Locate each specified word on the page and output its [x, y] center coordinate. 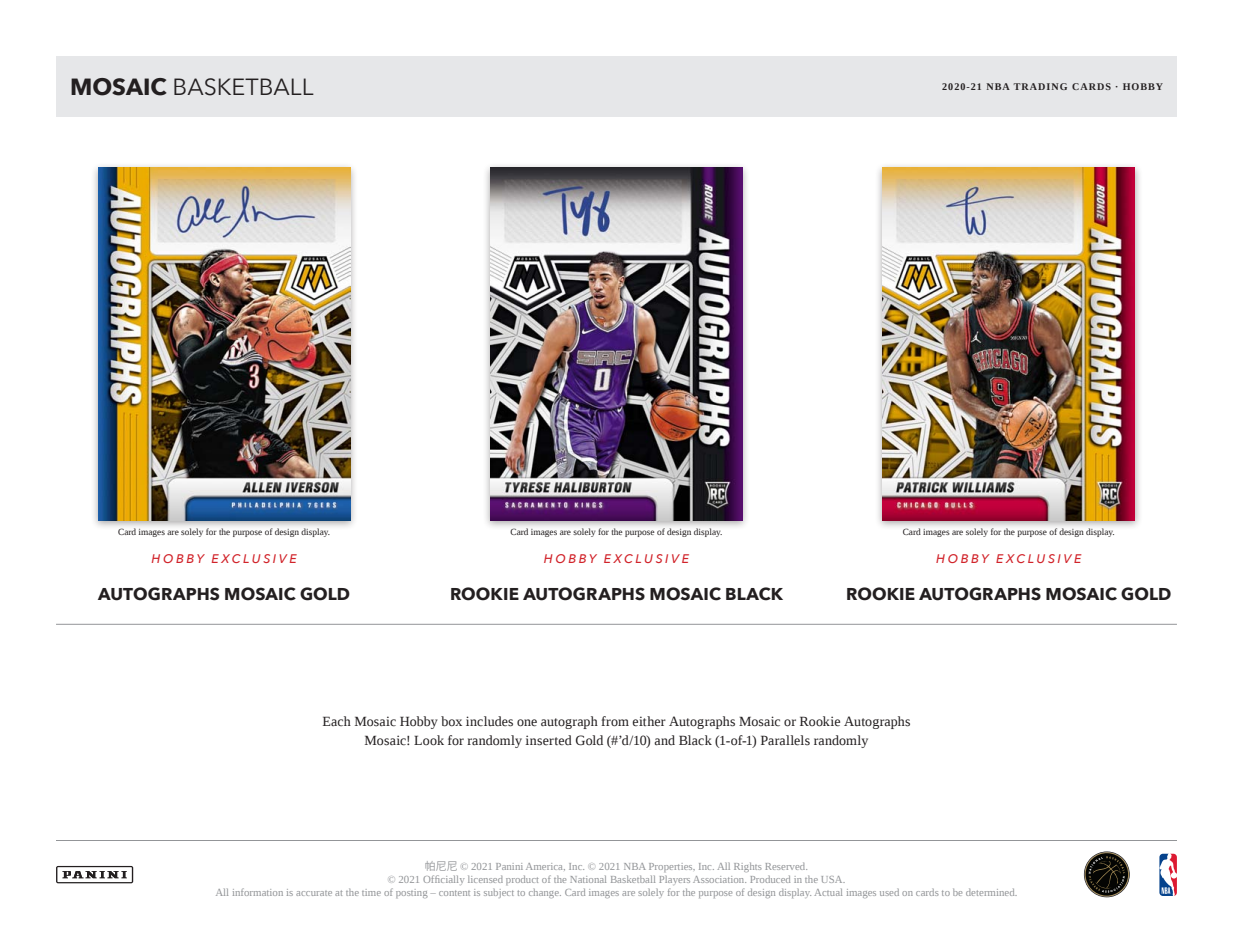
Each [337, 721]
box [451, 721]
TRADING [1040, 86]
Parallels [785, 740]
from [615, 721]
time [371, 892]
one [527, 723]
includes [489, 721]
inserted [549, 740]
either [649, 721]
